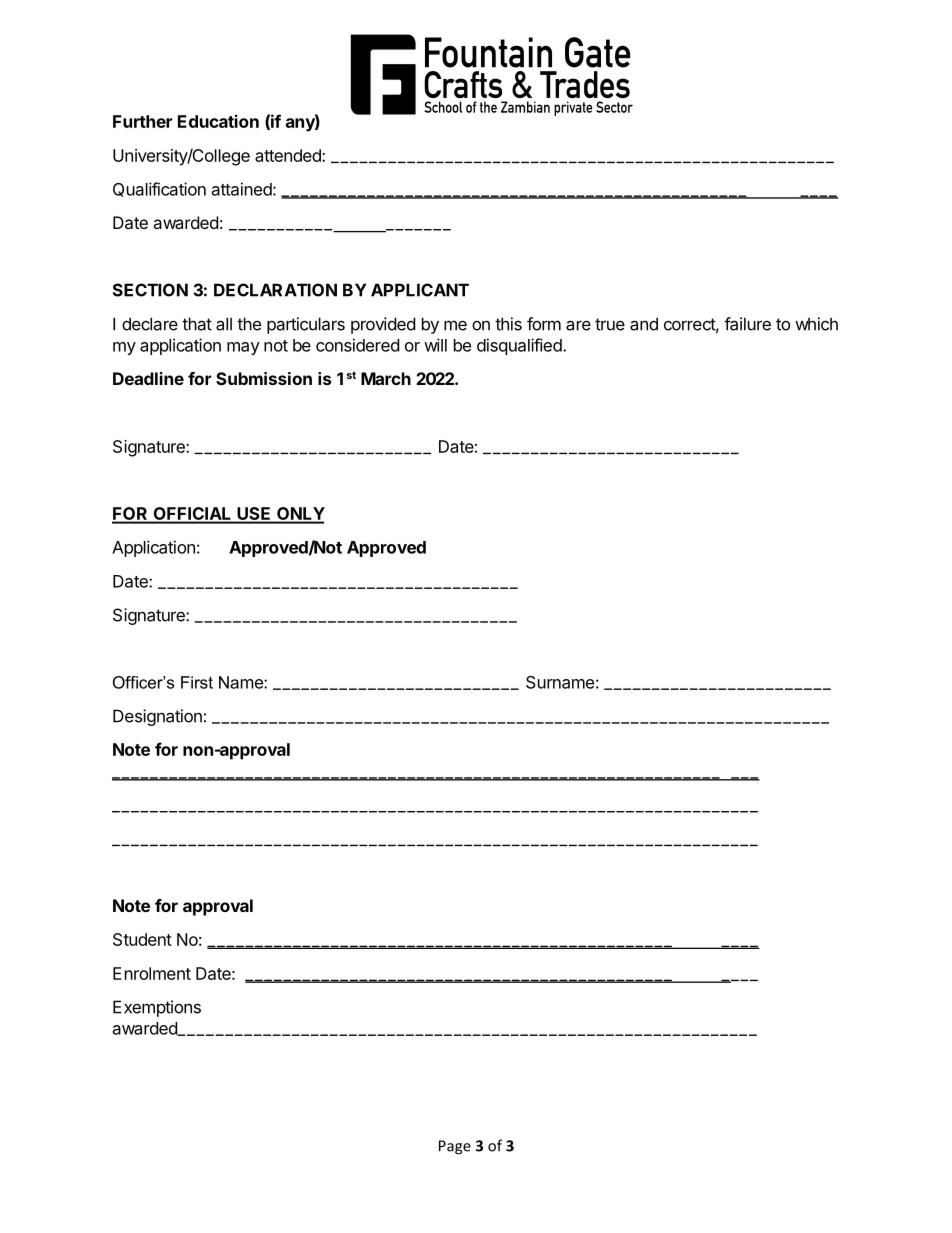 This page has height=1233, width=952. Describe the element at coordinates (455, 1147) in the page. I see `Page` at that location.
